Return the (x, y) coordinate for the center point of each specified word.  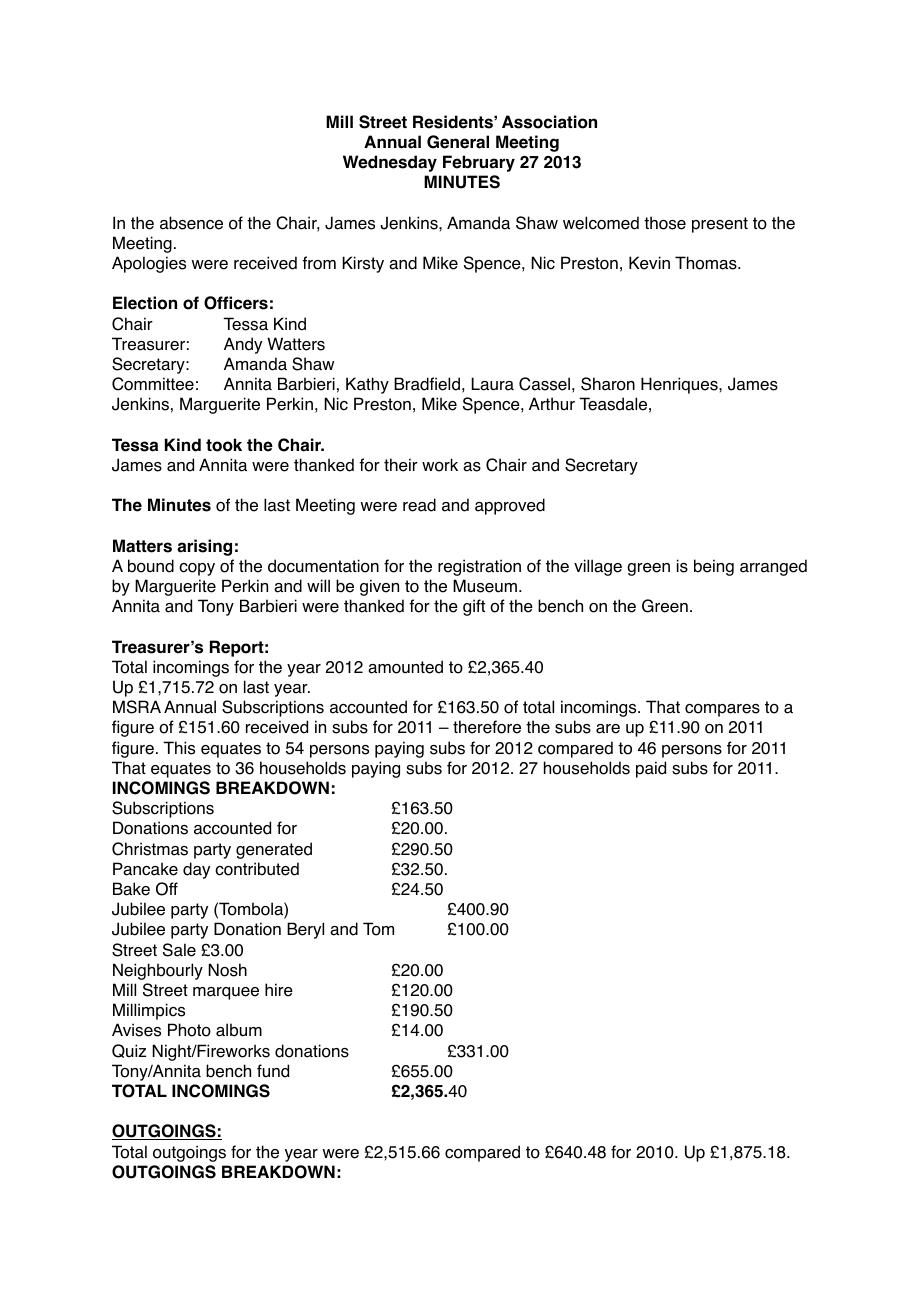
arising (204, 547)
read (419, 505)
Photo (189, 1030)
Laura (492, 384)
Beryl (305, 930)
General (458, 142)
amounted (405, 667)
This (179, 748)
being (714, 567)
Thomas (707, 263)
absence (191, 223)
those (665, 223)
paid (651, 769)
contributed (257, 869)
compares (722, 710)
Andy (243, 345)
